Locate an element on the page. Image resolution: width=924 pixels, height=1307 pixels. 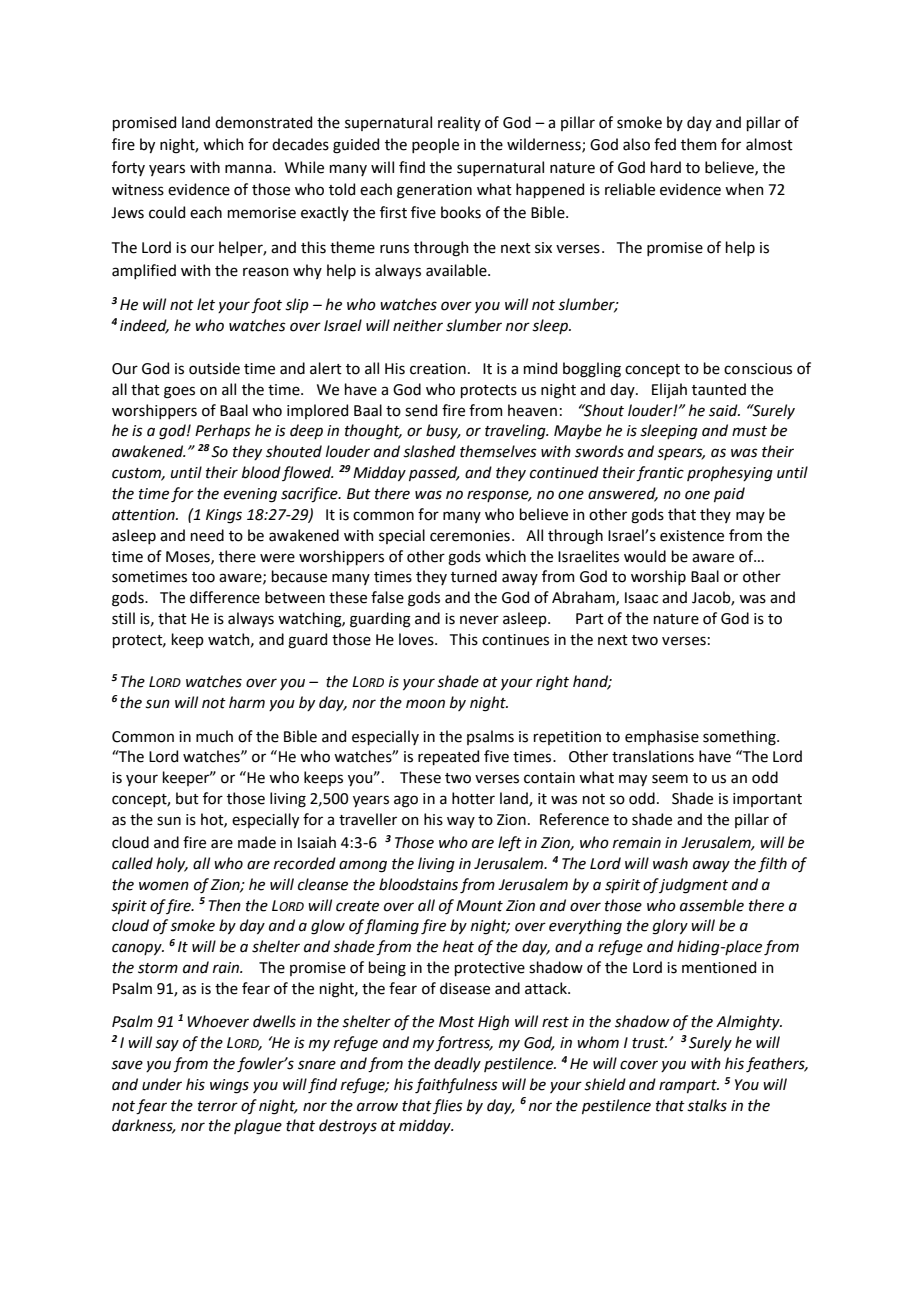
taunted is located at coordinates (719, 389).
